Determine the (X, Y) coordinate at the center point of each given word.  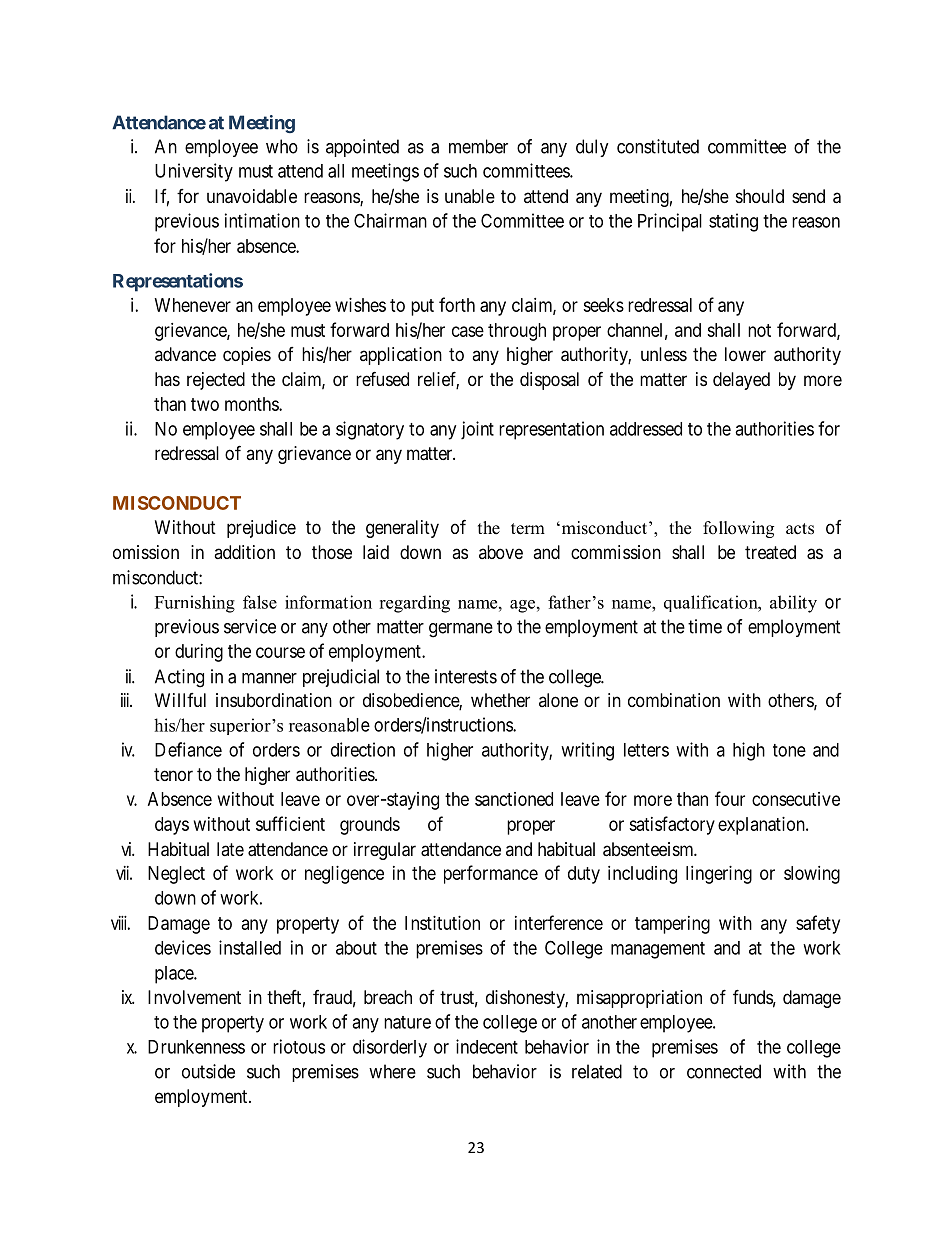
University (194, 172)
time (705, 626)
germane (461, 630)
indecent (487, 1046)
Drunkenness (196, 1047)
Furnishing (195, 604)
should (760, 196)
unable (470, 196)
